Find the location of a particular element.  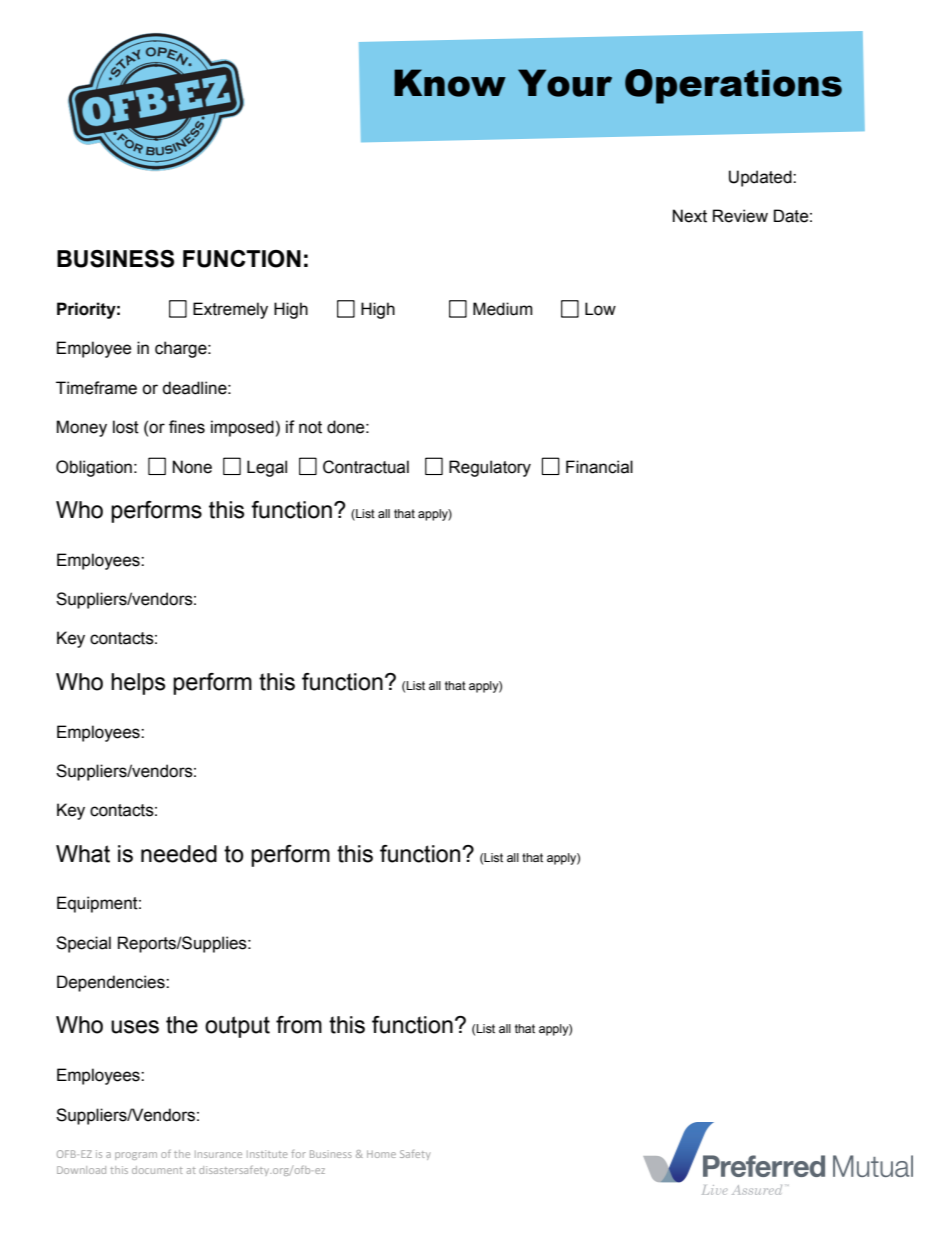

Extremely is located at coordinates (230, 310).
